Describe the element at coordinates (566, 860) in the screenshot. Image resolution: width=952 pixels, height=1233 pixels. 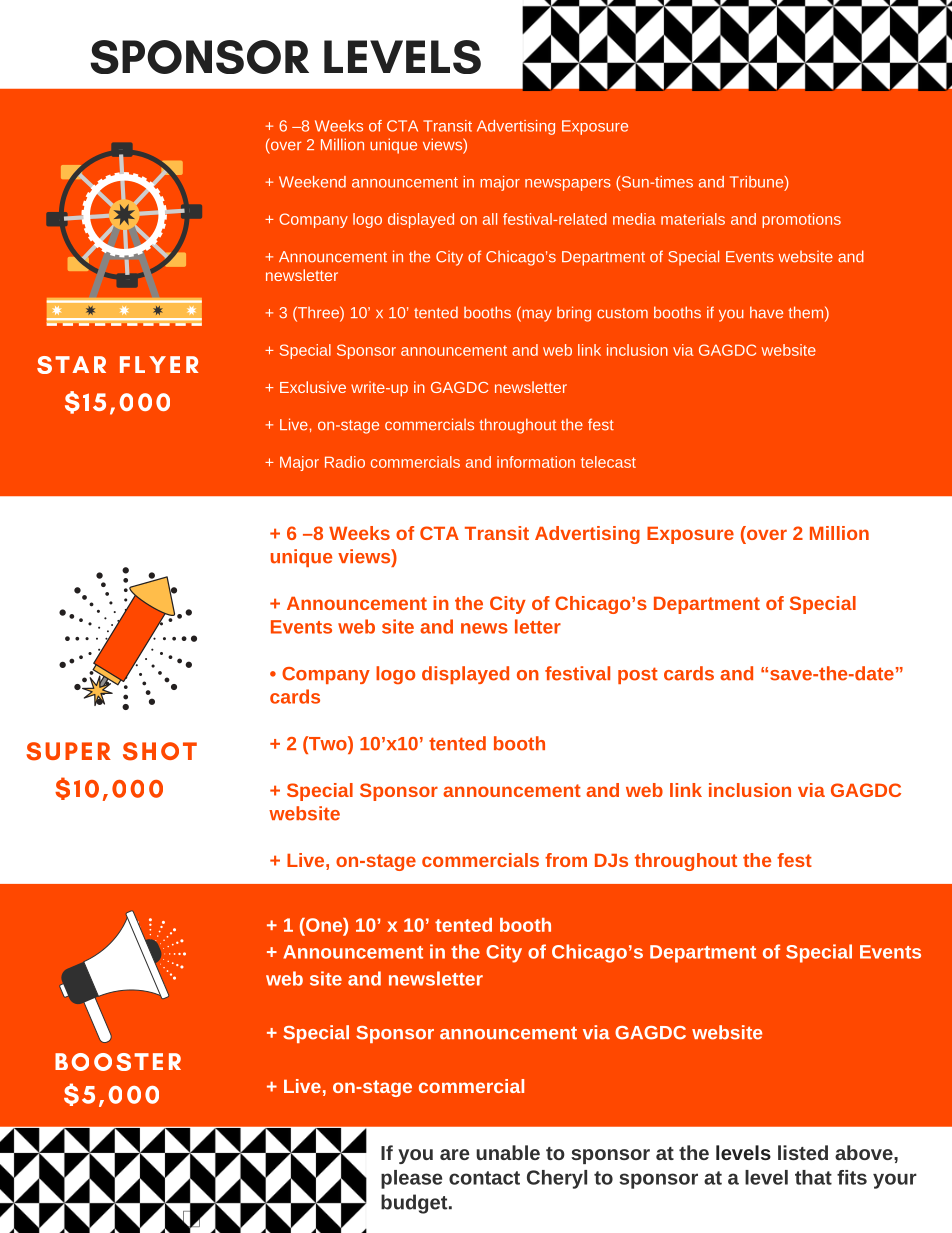
I see `from` at that location.
